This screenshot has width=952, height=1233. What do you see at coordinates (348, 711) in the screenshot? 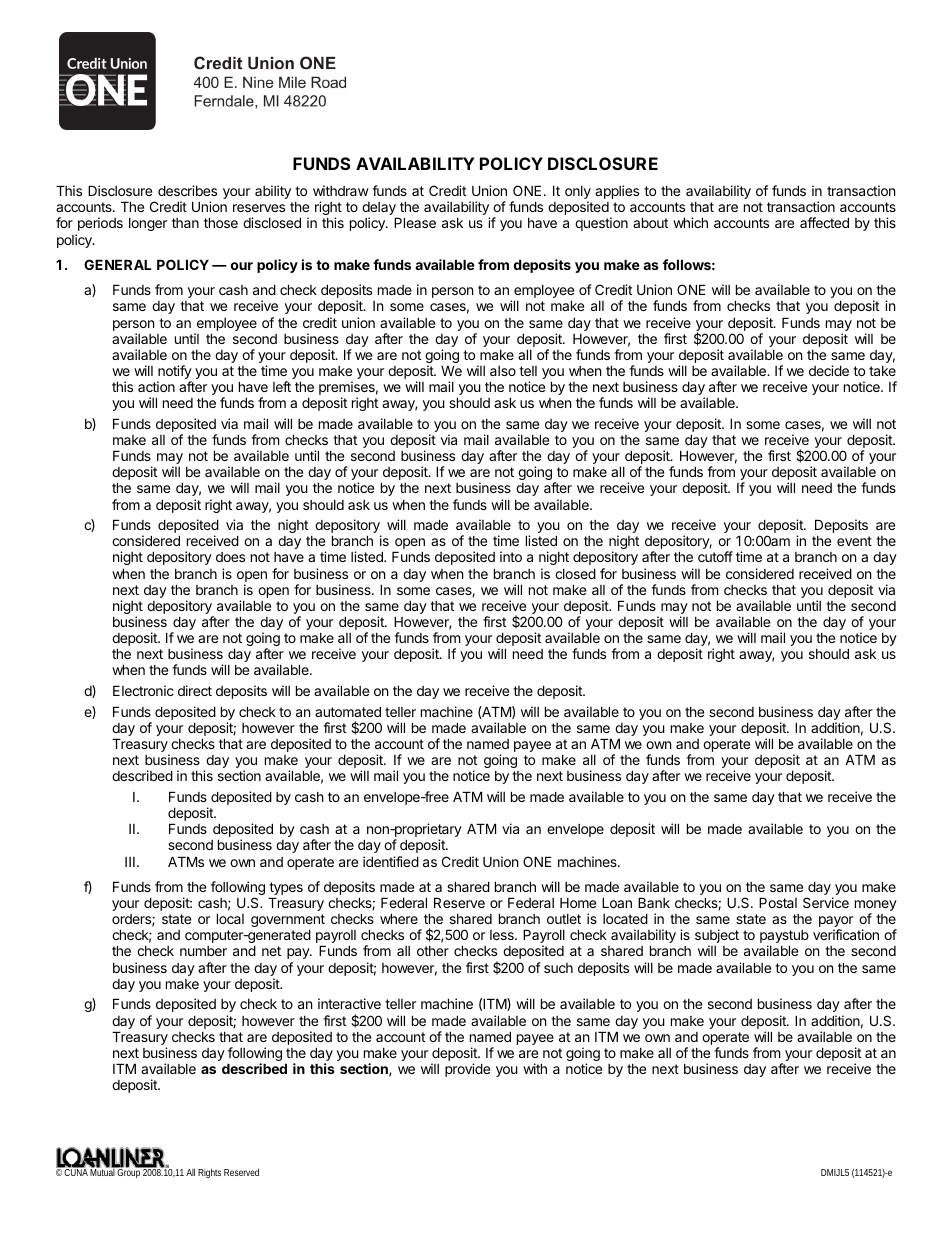
I see `automated` at bounding box center [348, 711].
